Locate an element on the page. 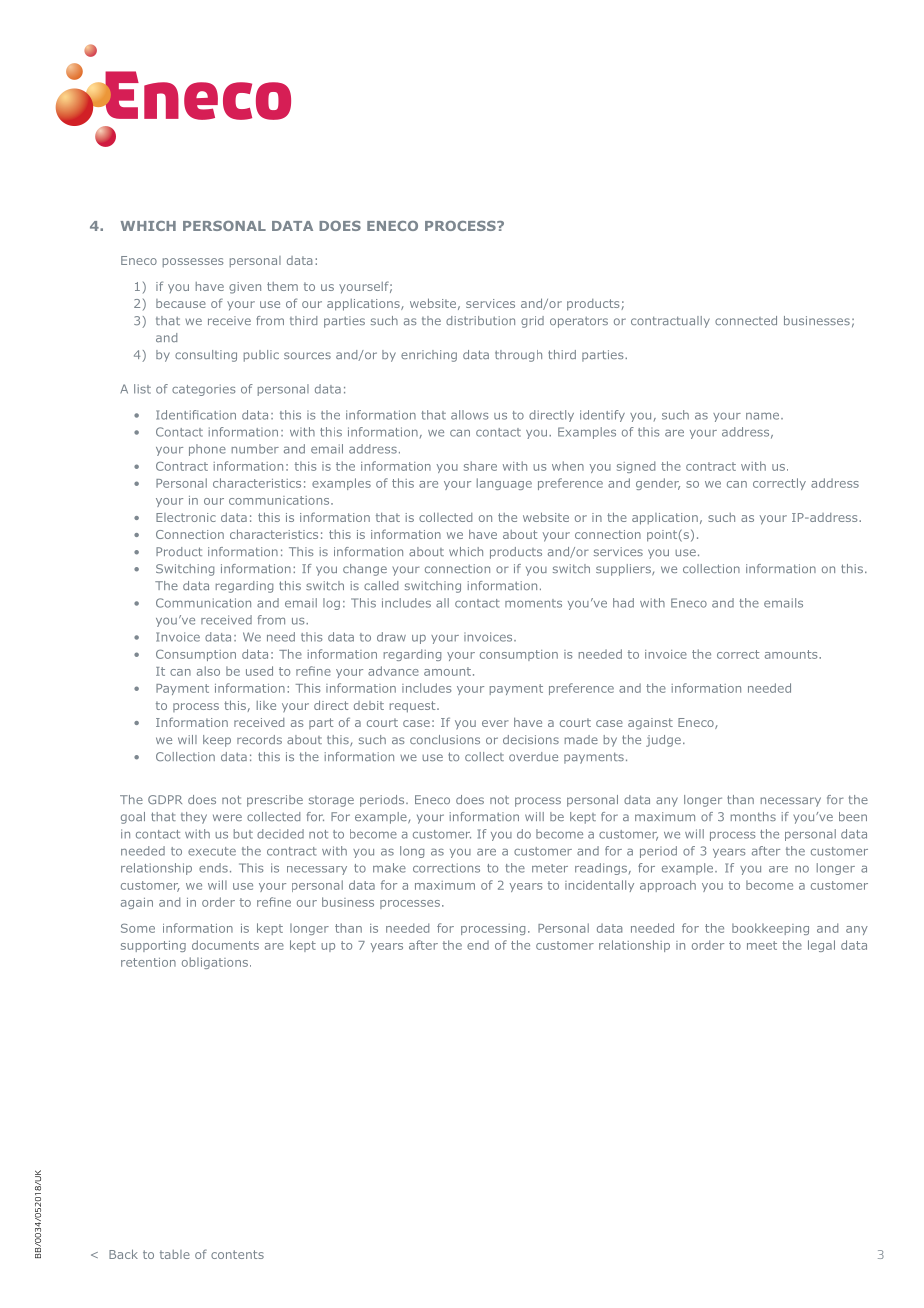  contents is located at coordinates (237, 1254).
